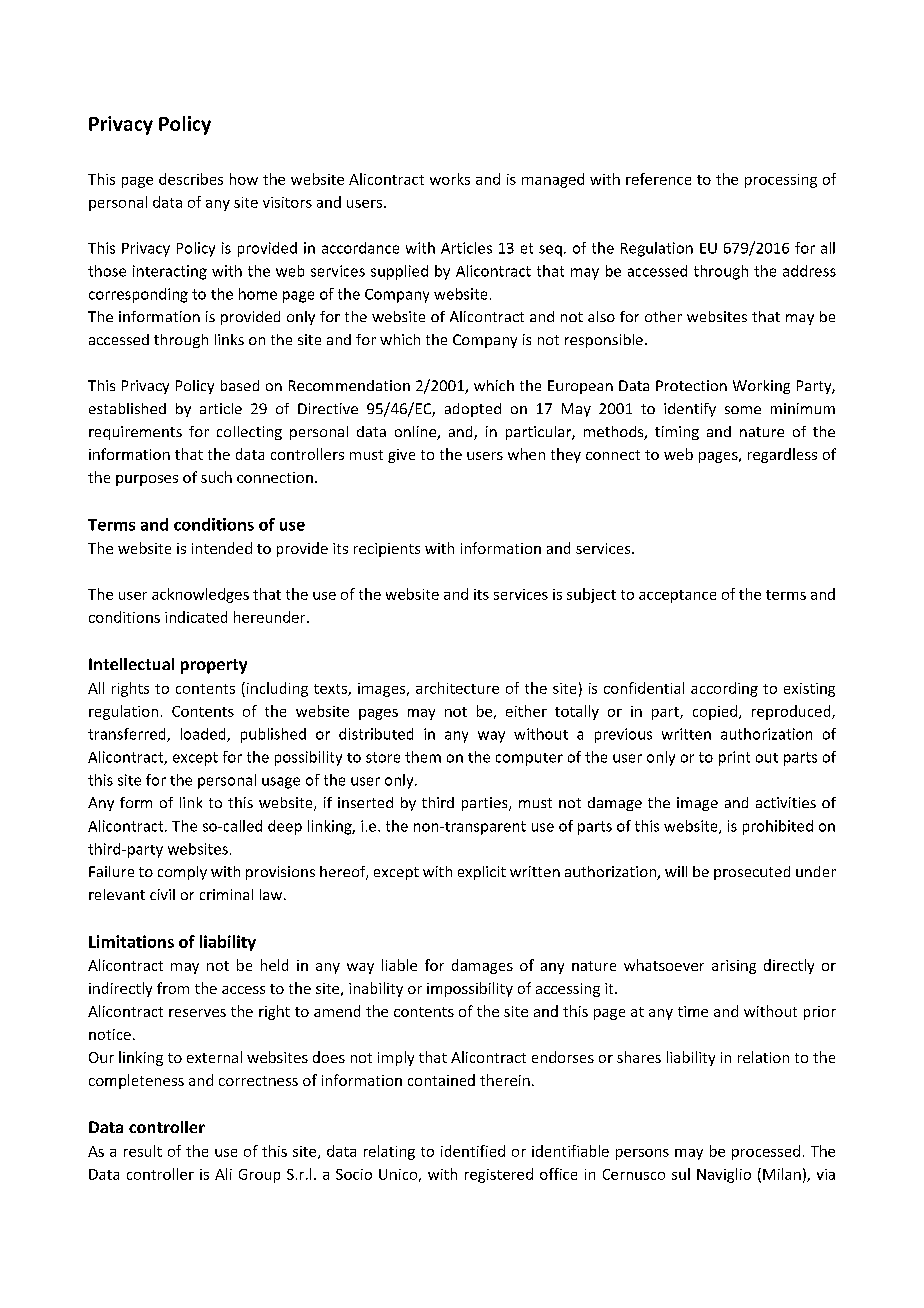 The height and width of the screenshot is (1308, 924). Describe the element at coordinates (473, 1151) in the screenshot. I see `identified` at that location.
